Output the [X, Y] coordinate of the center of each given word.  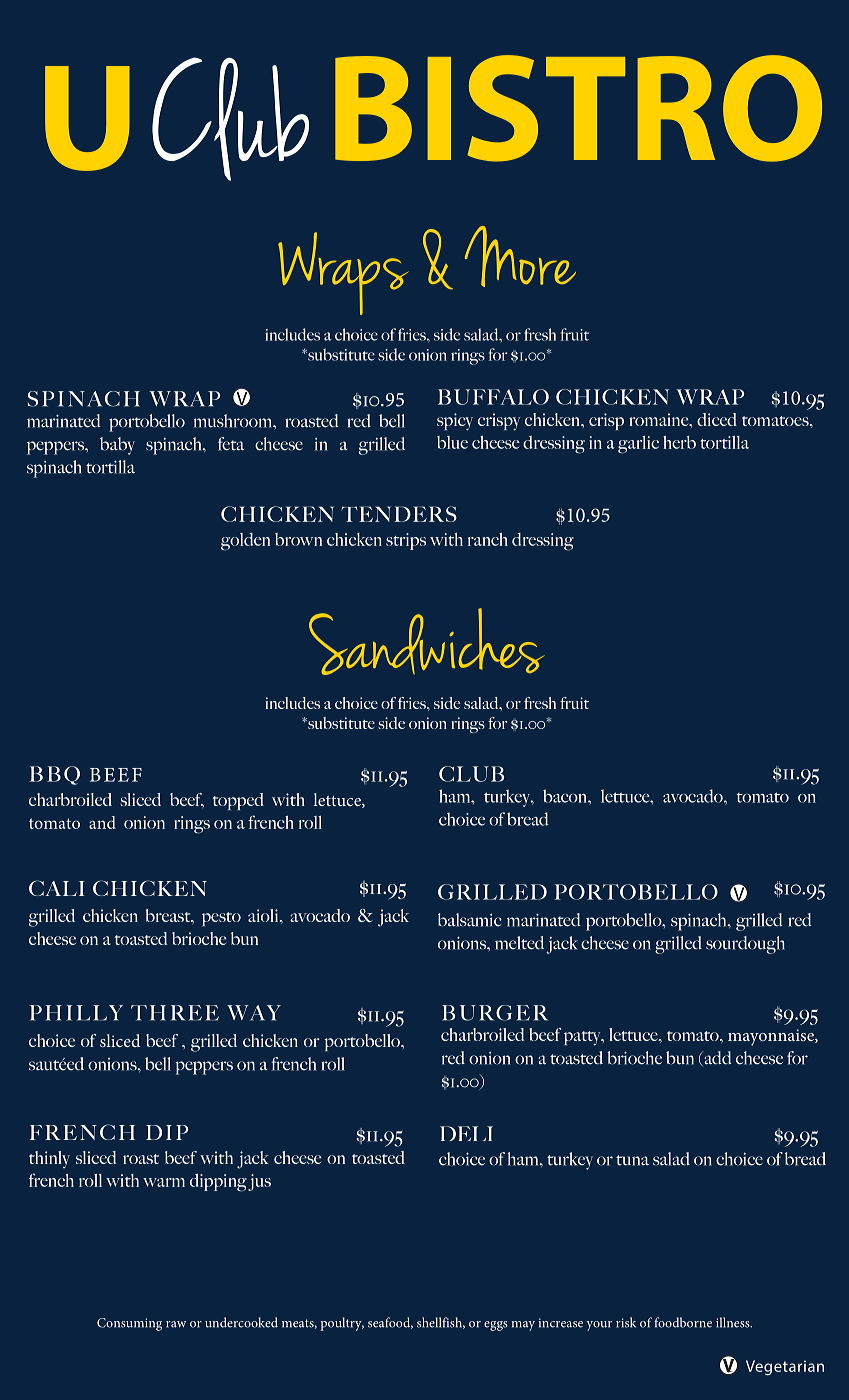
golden [245, 542]
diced [717, 419]
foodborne [683, 1322]
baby [117, 446]
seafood [390, 1323]
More [520, 256]
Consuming [129, 1324]
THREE [175, 1013]
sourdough [745, 945]
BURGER [495, 1013]
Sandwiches [426, 641]
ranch [488, 539]
